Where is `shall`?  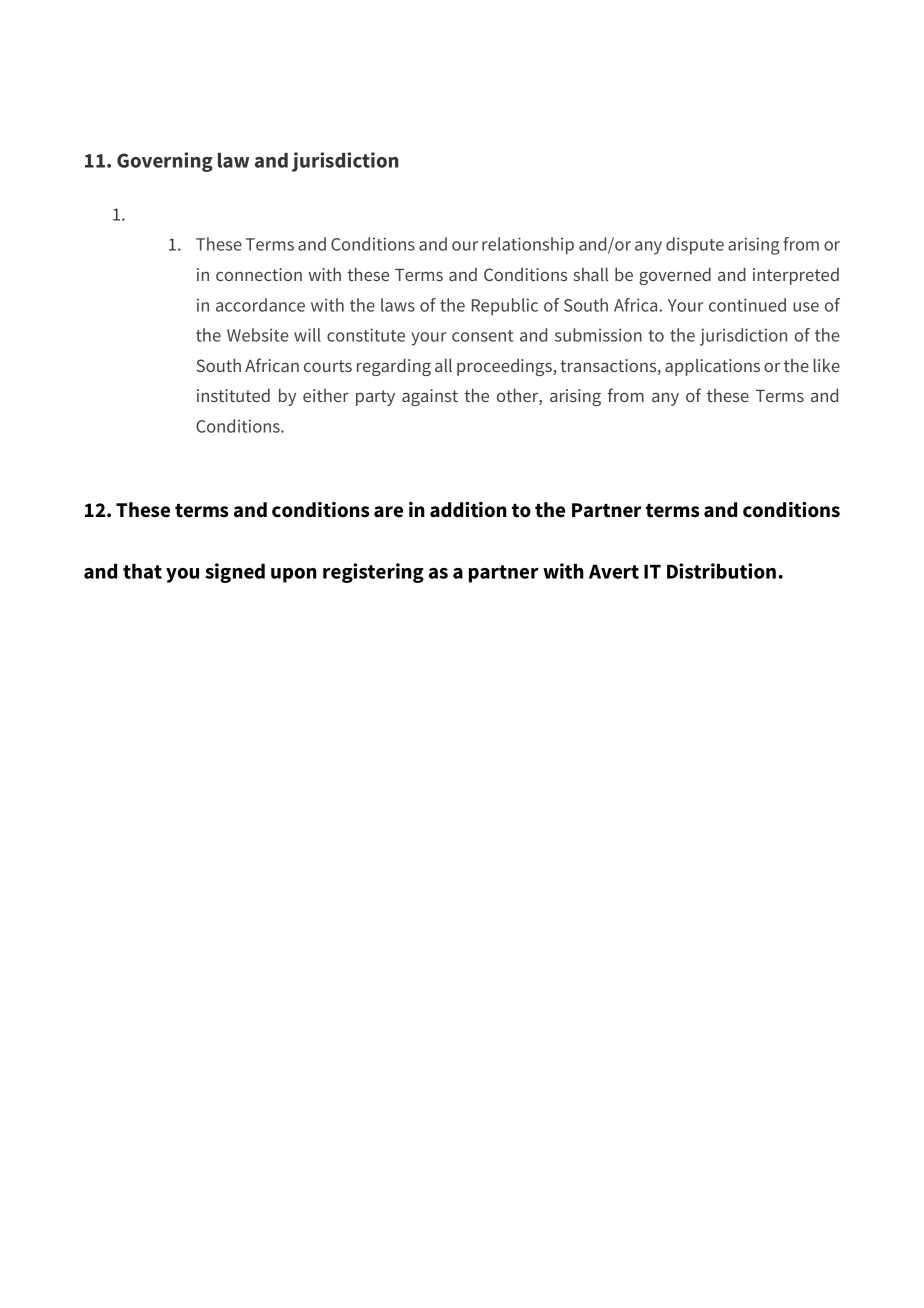 shall is located at coordinates (590, 274).
